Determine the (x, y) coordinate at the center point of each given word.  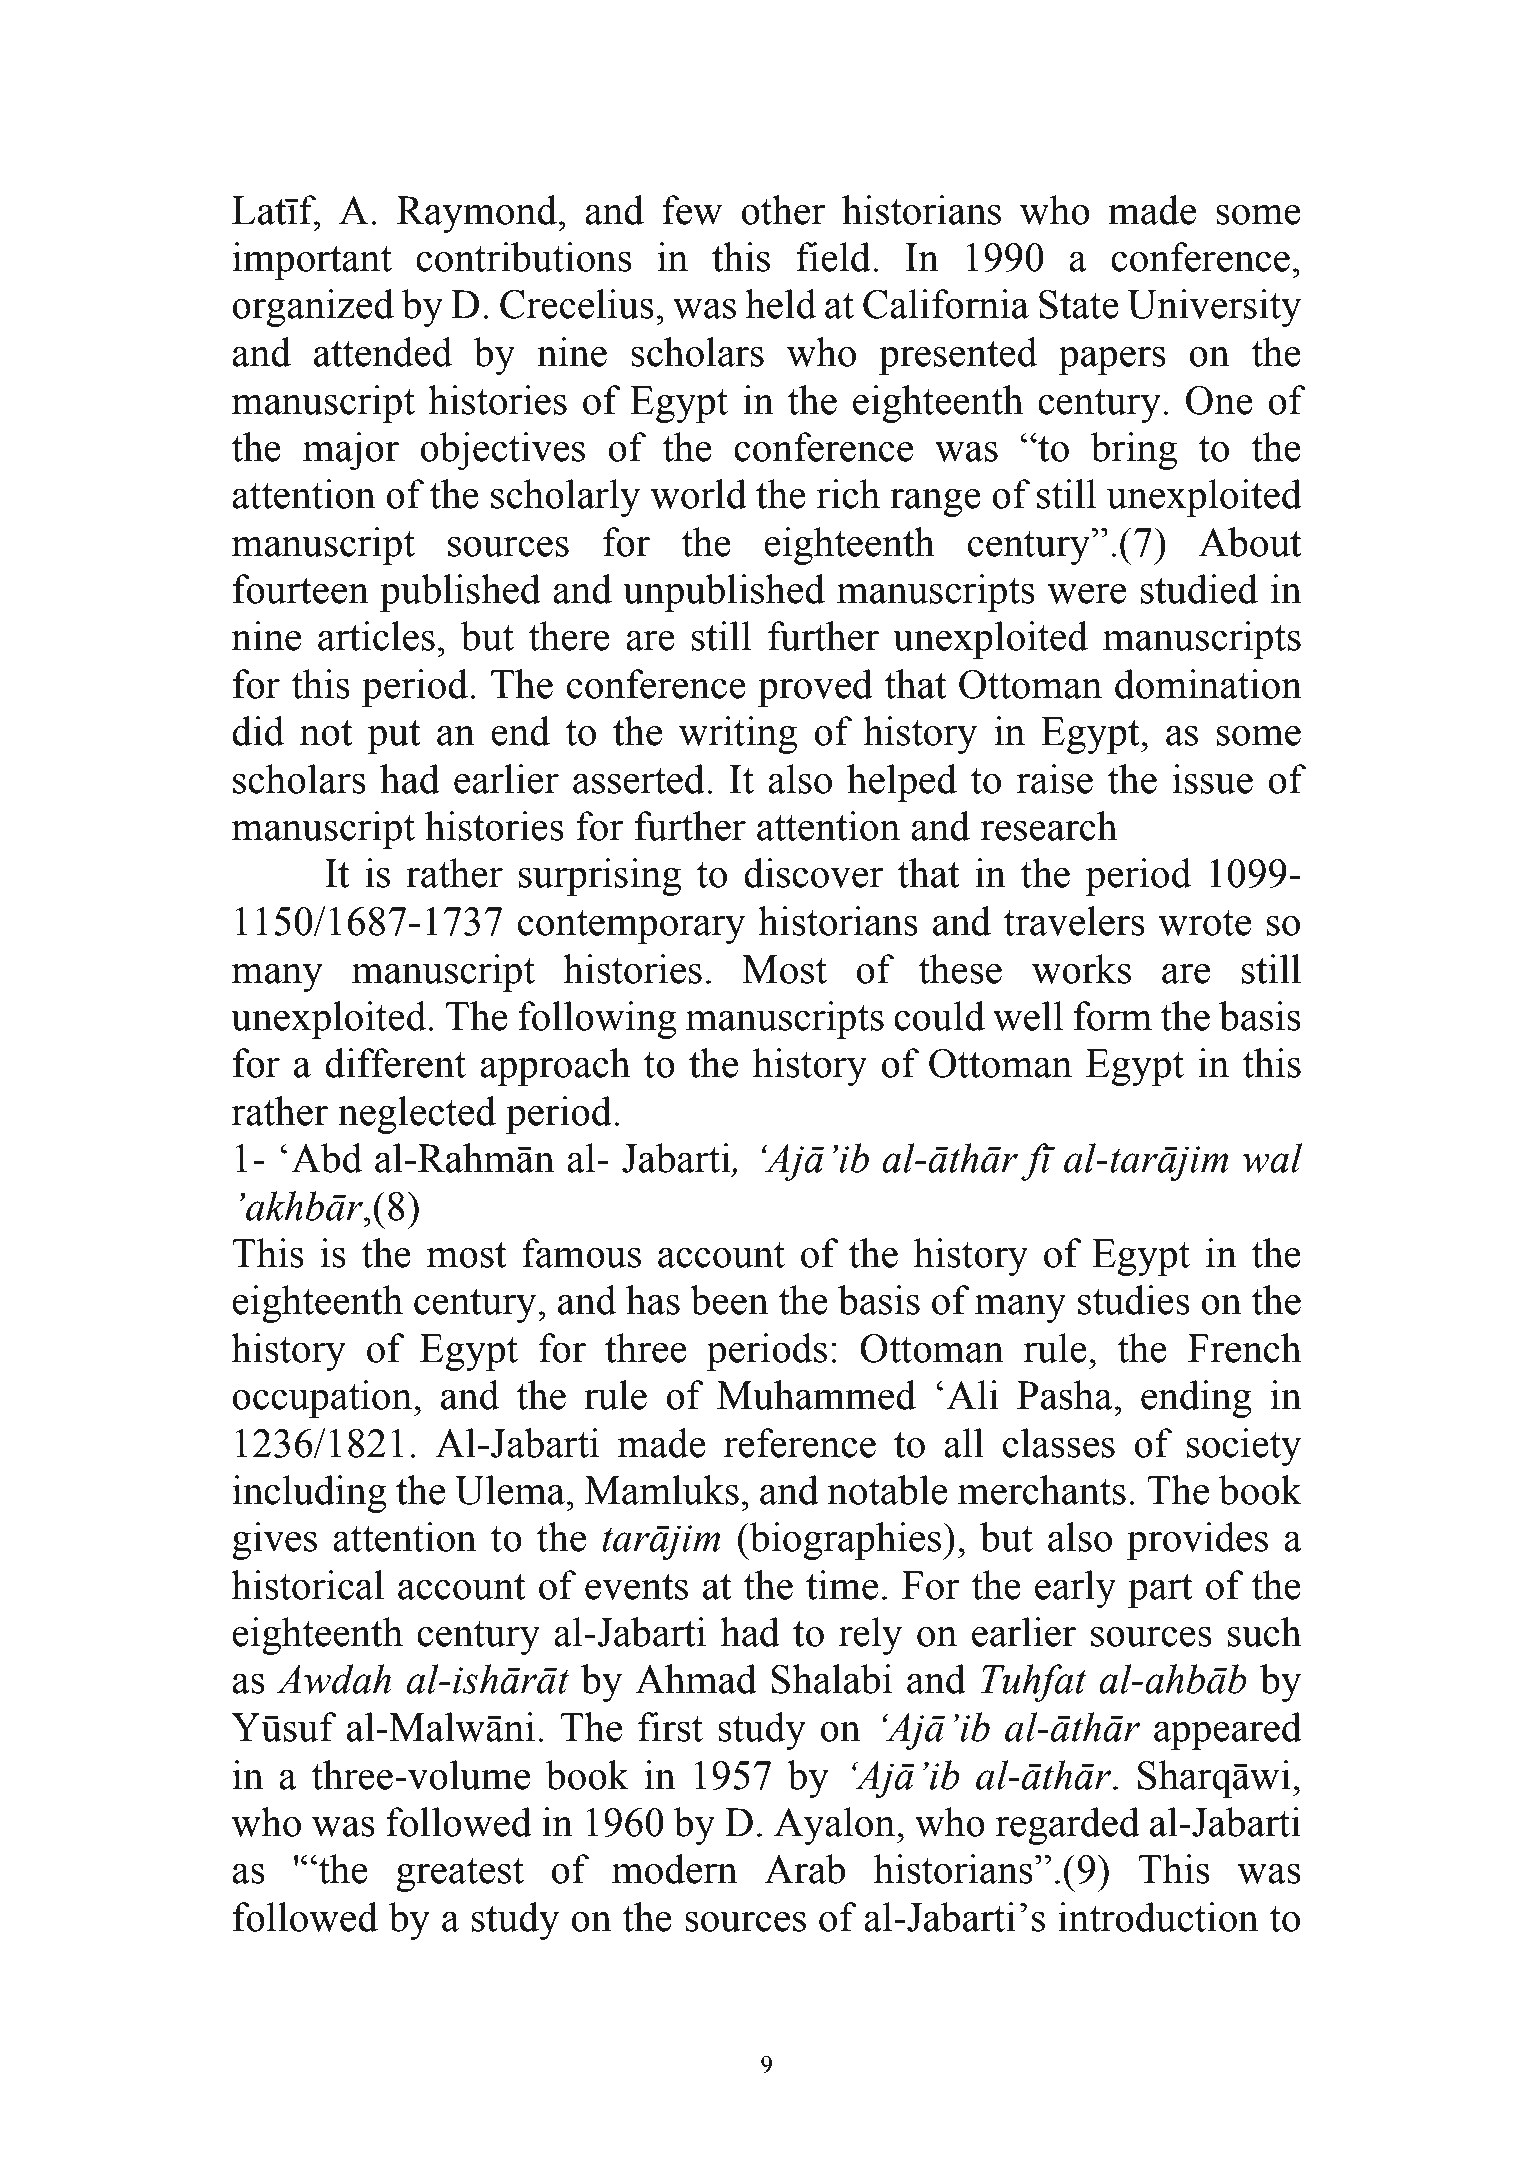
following (597, 1020)
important (312, 261)
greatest (460, 1875)
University (1214, 308)
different (395, 1063)
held (780, 304)
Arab (804, 1869)
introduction (1158, 1917)
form (1113, 1016)
